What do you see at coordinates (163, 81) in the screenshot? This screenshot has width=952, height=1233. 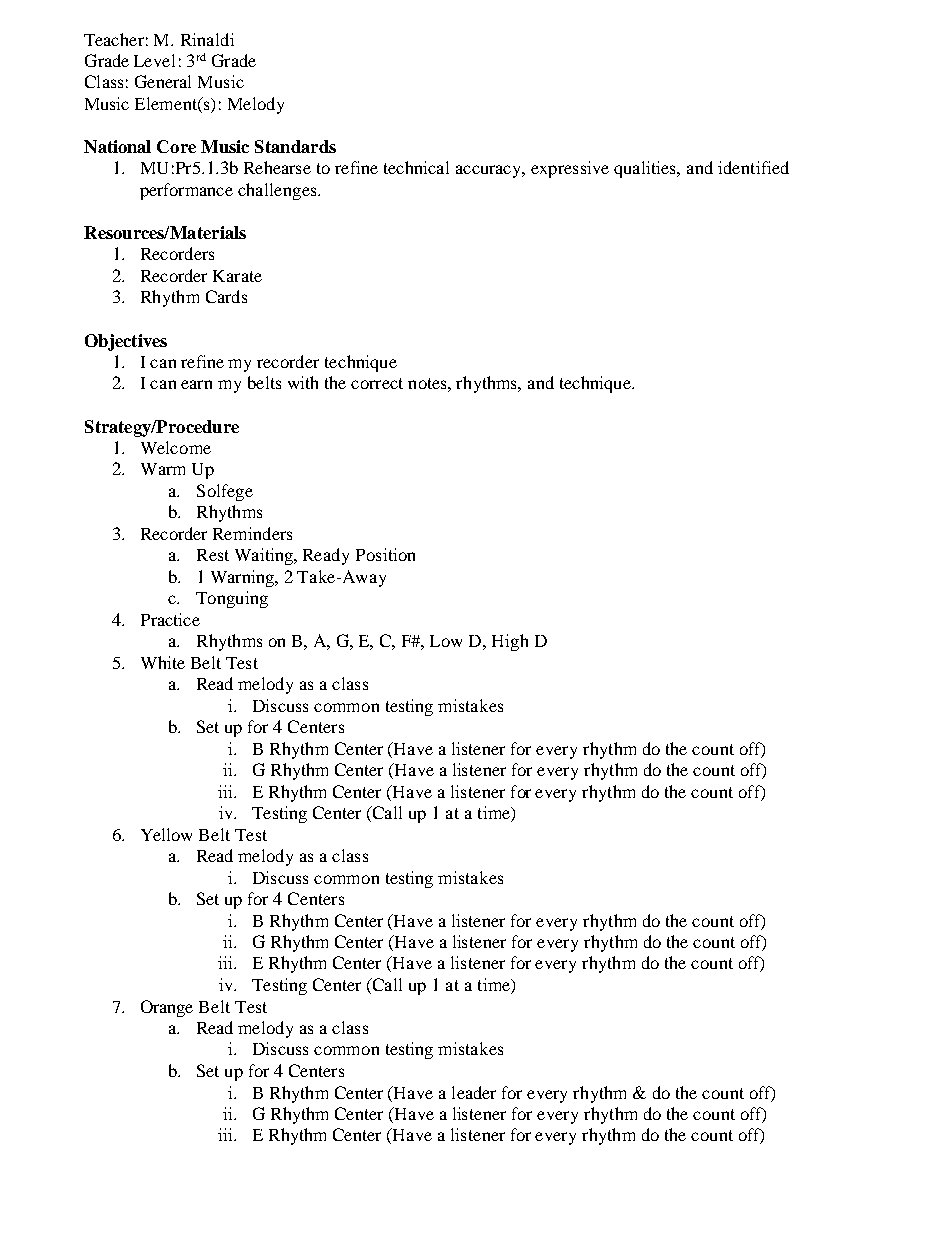 I see `General` at bounding box center [163, 81].
